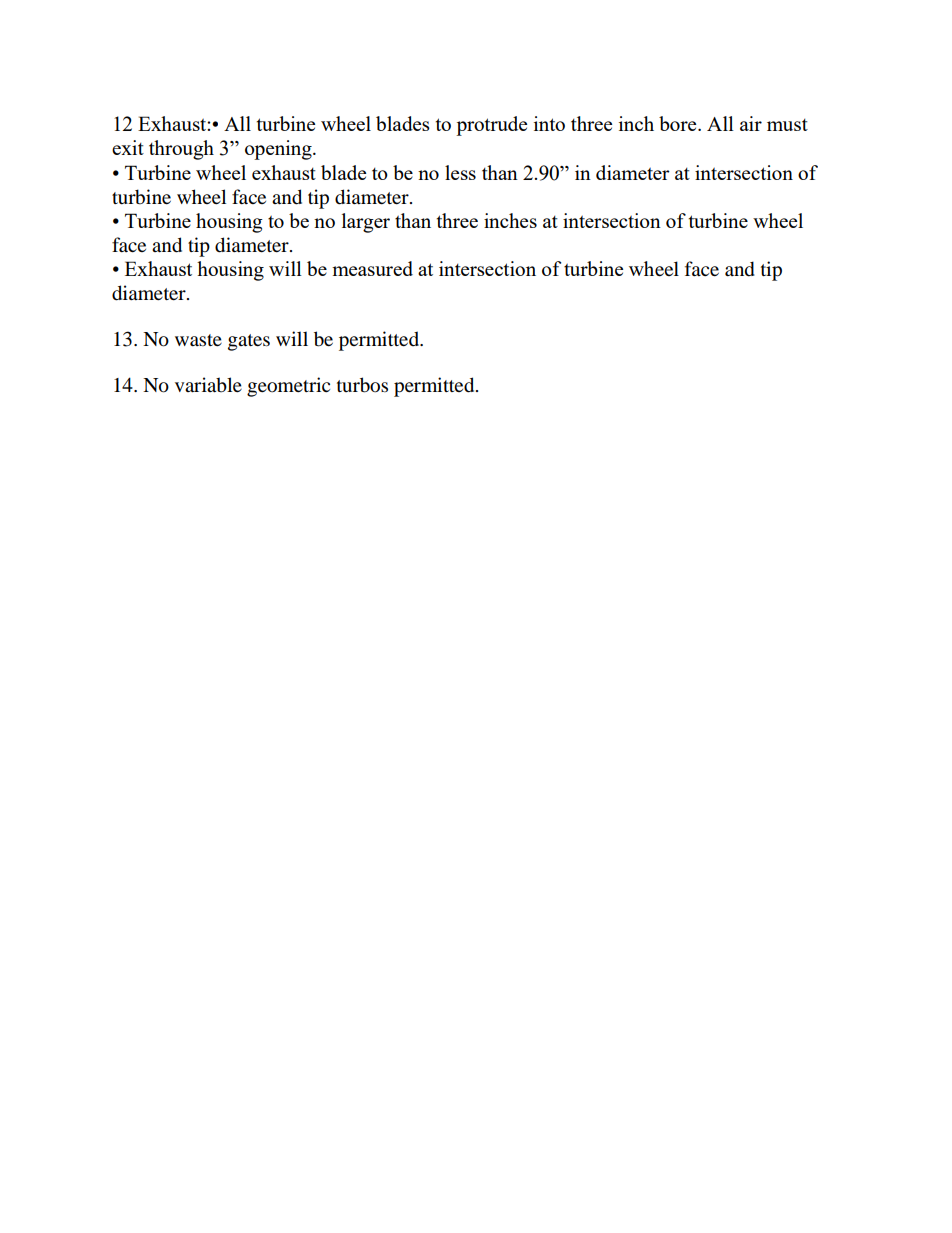 The height and width of the screenshot is (1233, 952). What do you see at coordinates (208, 385) in the screenshot?
I see `variable` at bounding box center [208, 385].
